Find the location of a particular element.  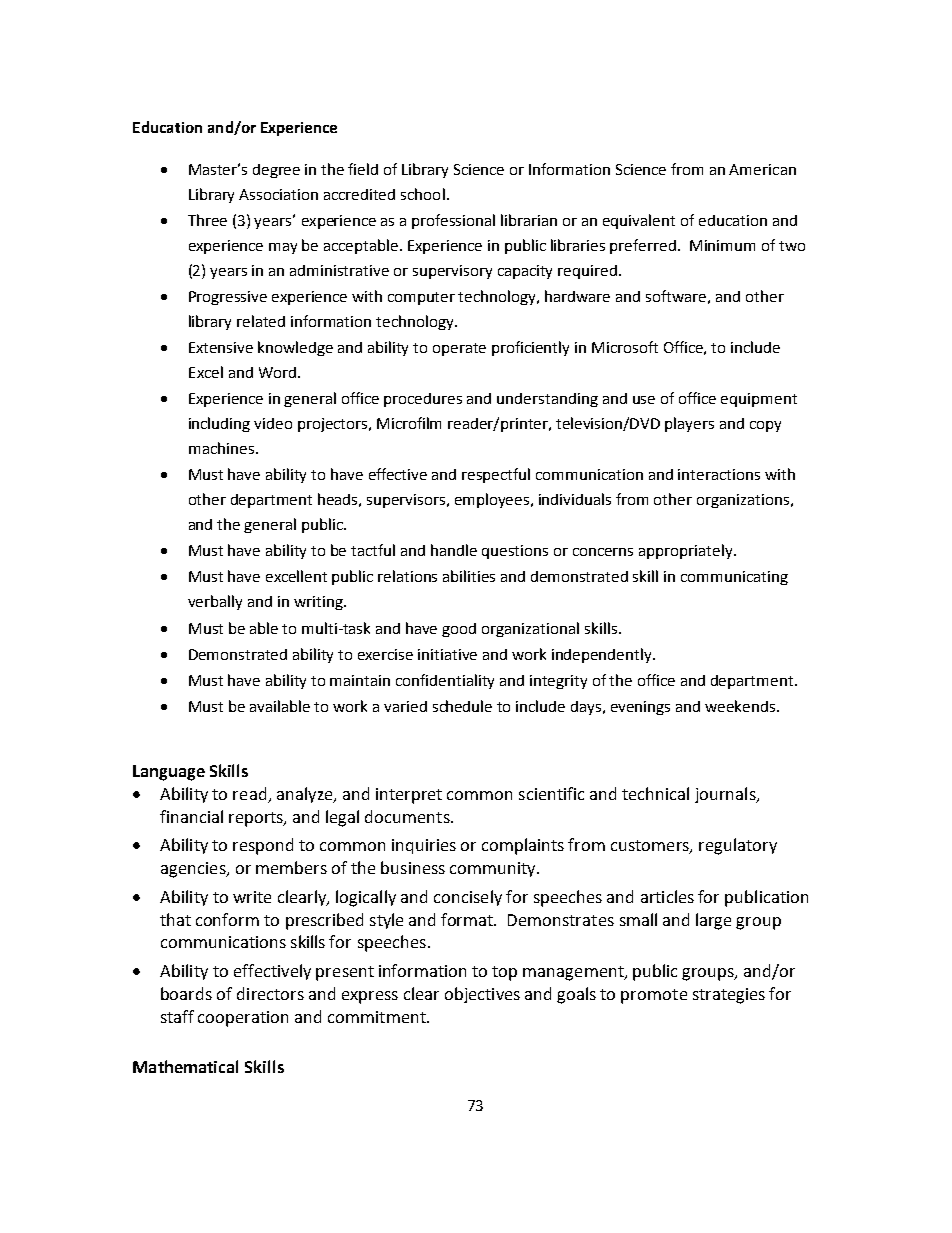

cooperation is located at coordinates (243, 1019).
